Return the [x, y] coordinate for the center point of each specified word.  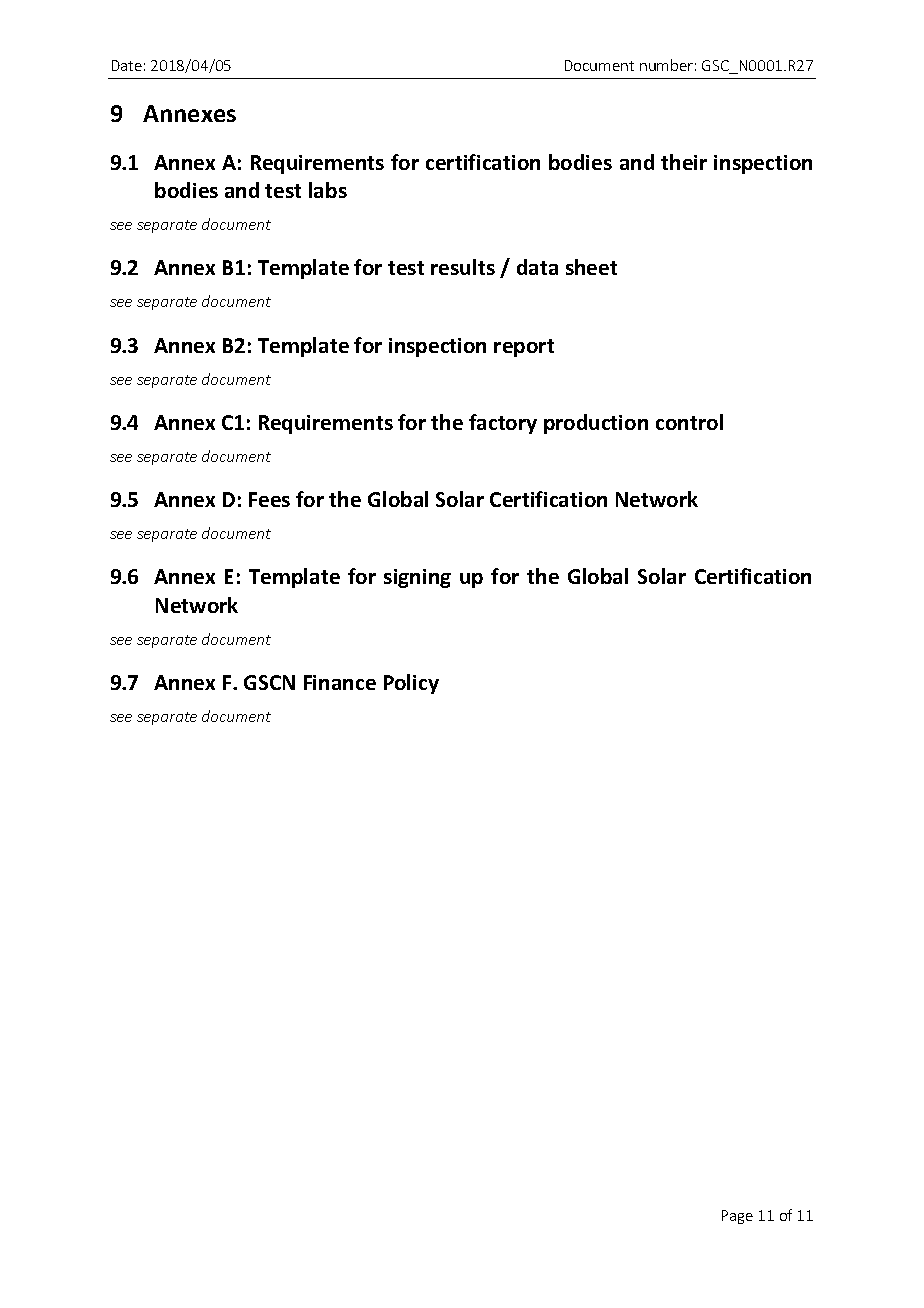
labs [328, 190]
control [689, 422]
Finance [340, 682]
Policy [411, 684]
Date [127, 65]
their [684, 162]
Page [737, 1217]
